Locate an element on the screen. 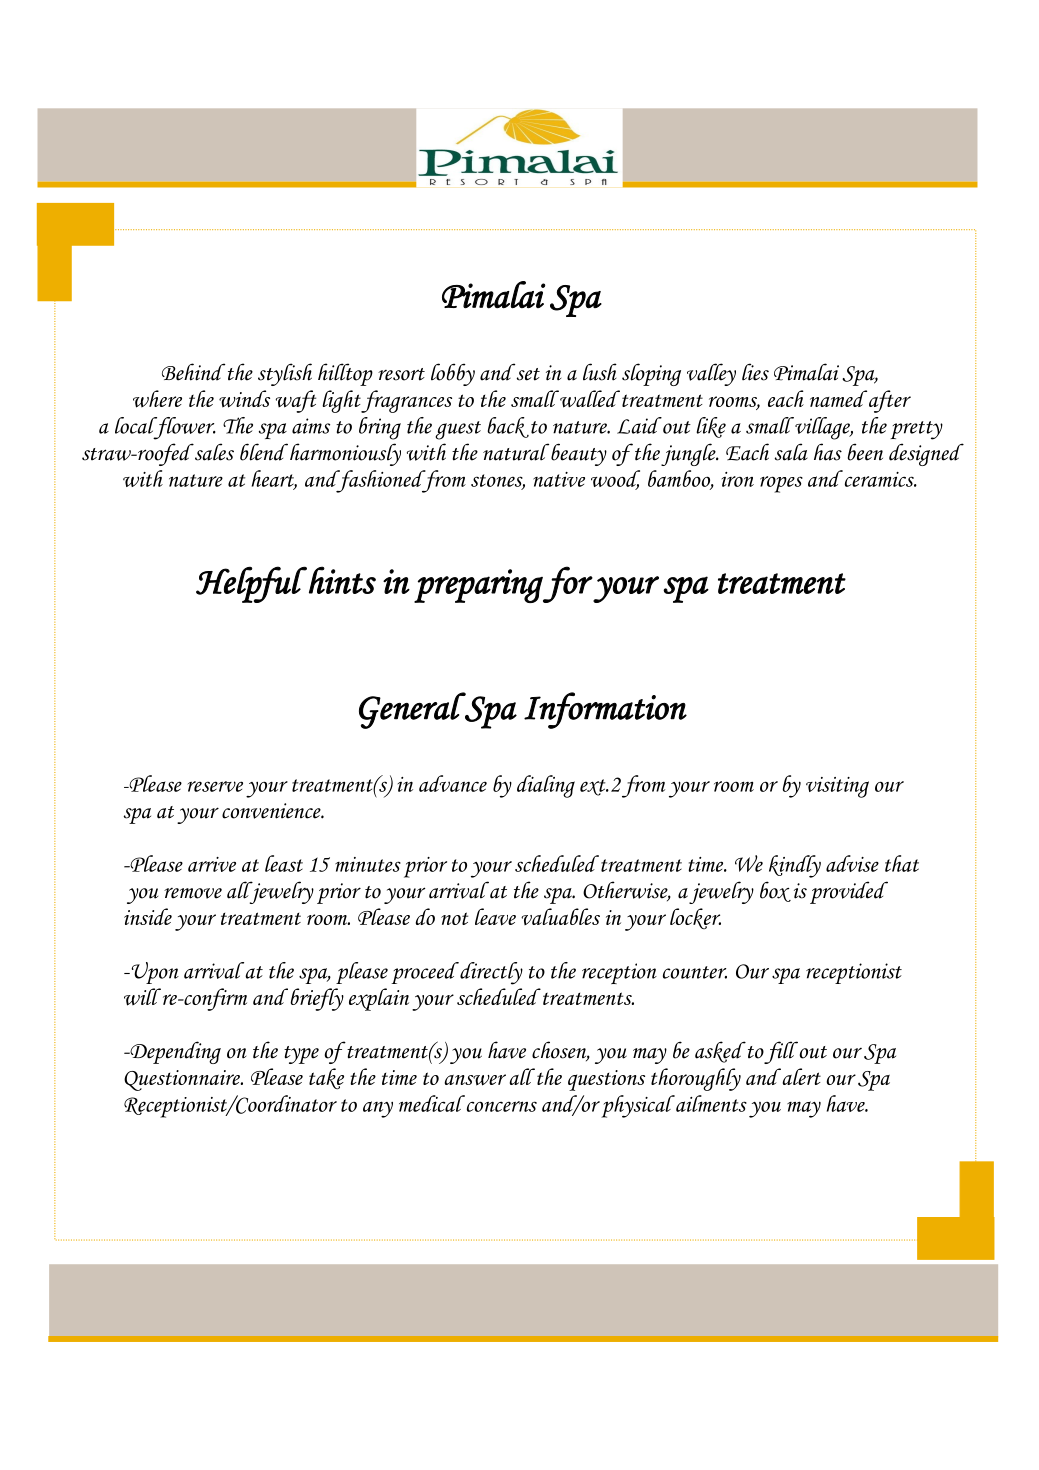 This screenshot has width=1039, height=1470. after is located at coordinates (888, 401).
